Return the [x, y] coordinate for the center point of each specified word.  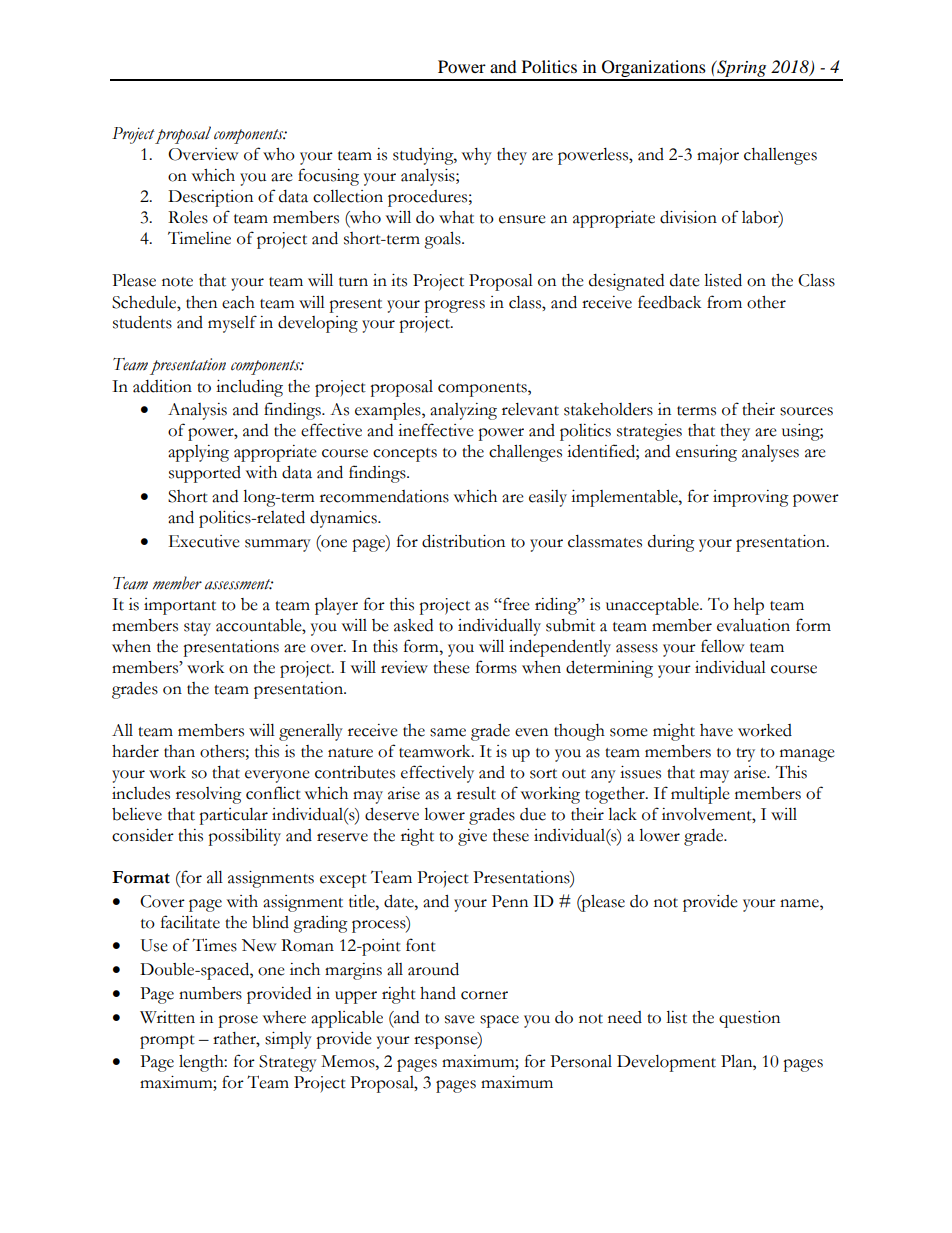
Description [210, 198]
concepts [405, 455]
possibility [244, 837]
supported [205, 474]
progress [454, 306]
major [718, 156]
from [724, 302]
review [404, 667]
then [201, 302]
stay [197, 629]
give [472, 837]
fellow [723, 646]
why [477, 156]
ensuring [706, 453]
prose [238, 1021]
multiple [700, 795]
